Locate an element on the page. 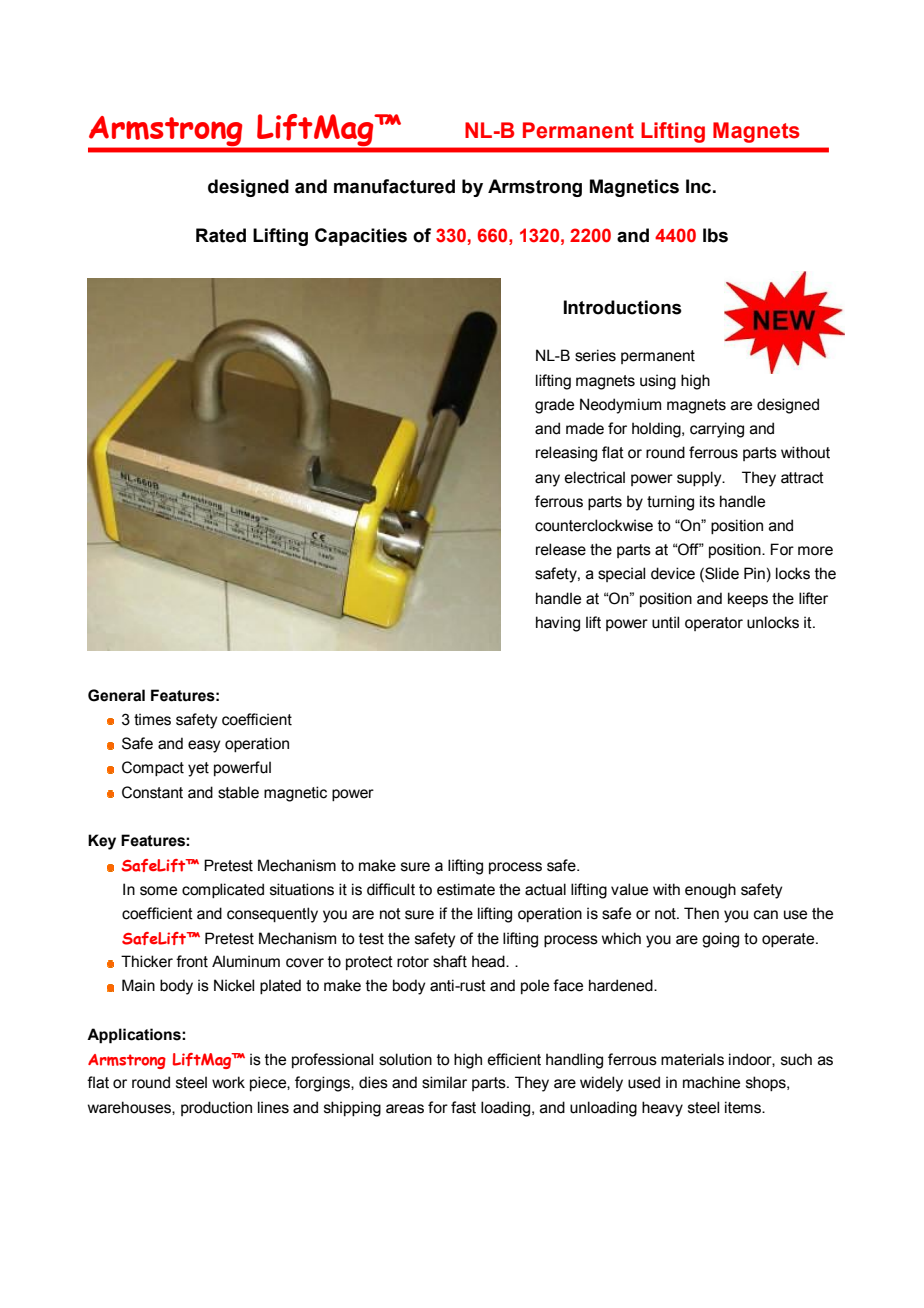  lbs is located at coordinates (715, 235).
